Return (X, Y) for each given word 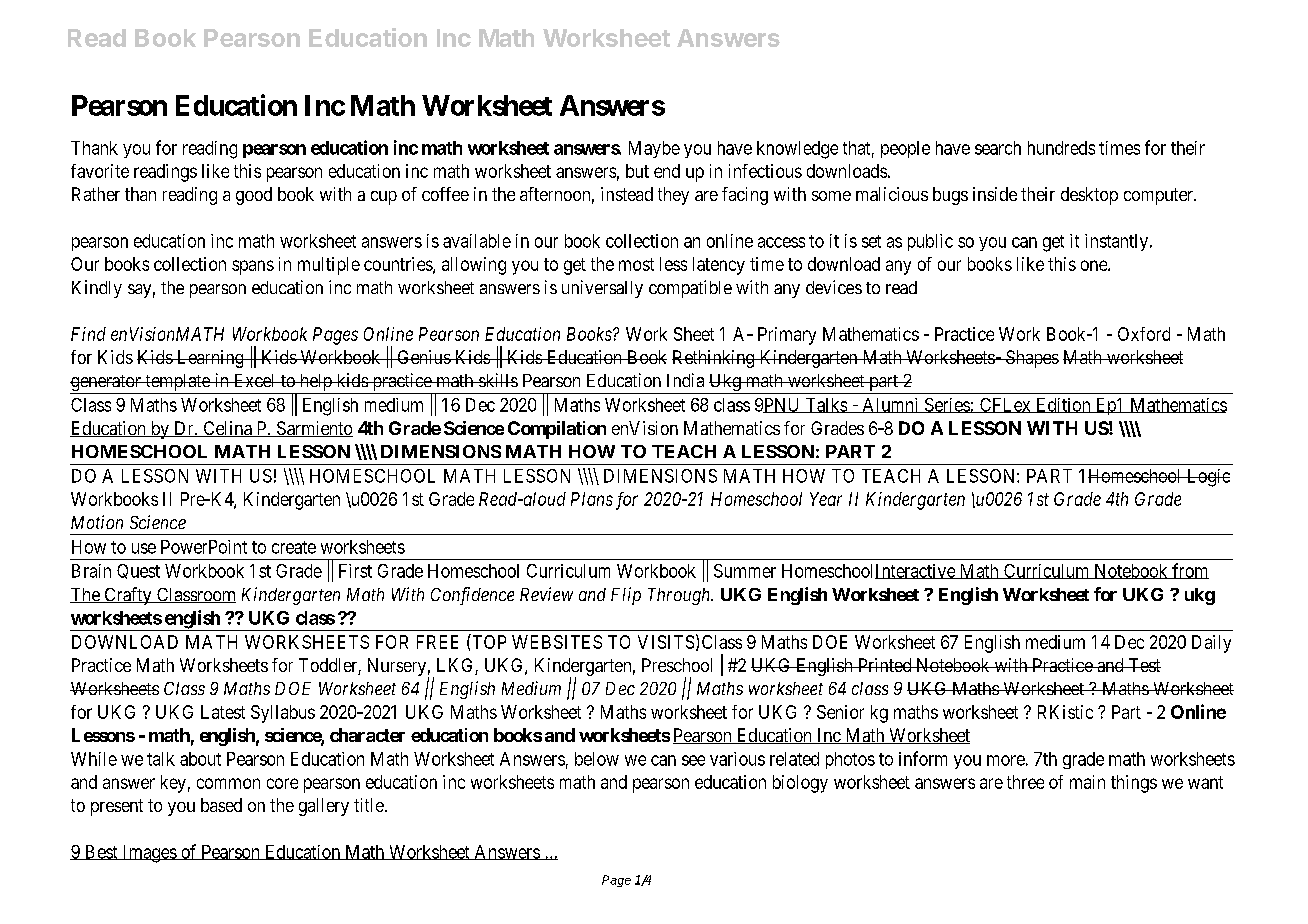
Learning (210, 359)
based (221, 805)
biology (800, 784)
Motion (97, 522)
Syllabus (283, 714)
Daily (1211, 644)
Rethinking (714, 359)
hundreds (1061, 148)
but (637, 171)
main (1087, 782)
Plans (592, 499)
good (254, 196)
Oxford (1144, 334)
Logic (1207, 478)
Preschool (677, 665)
